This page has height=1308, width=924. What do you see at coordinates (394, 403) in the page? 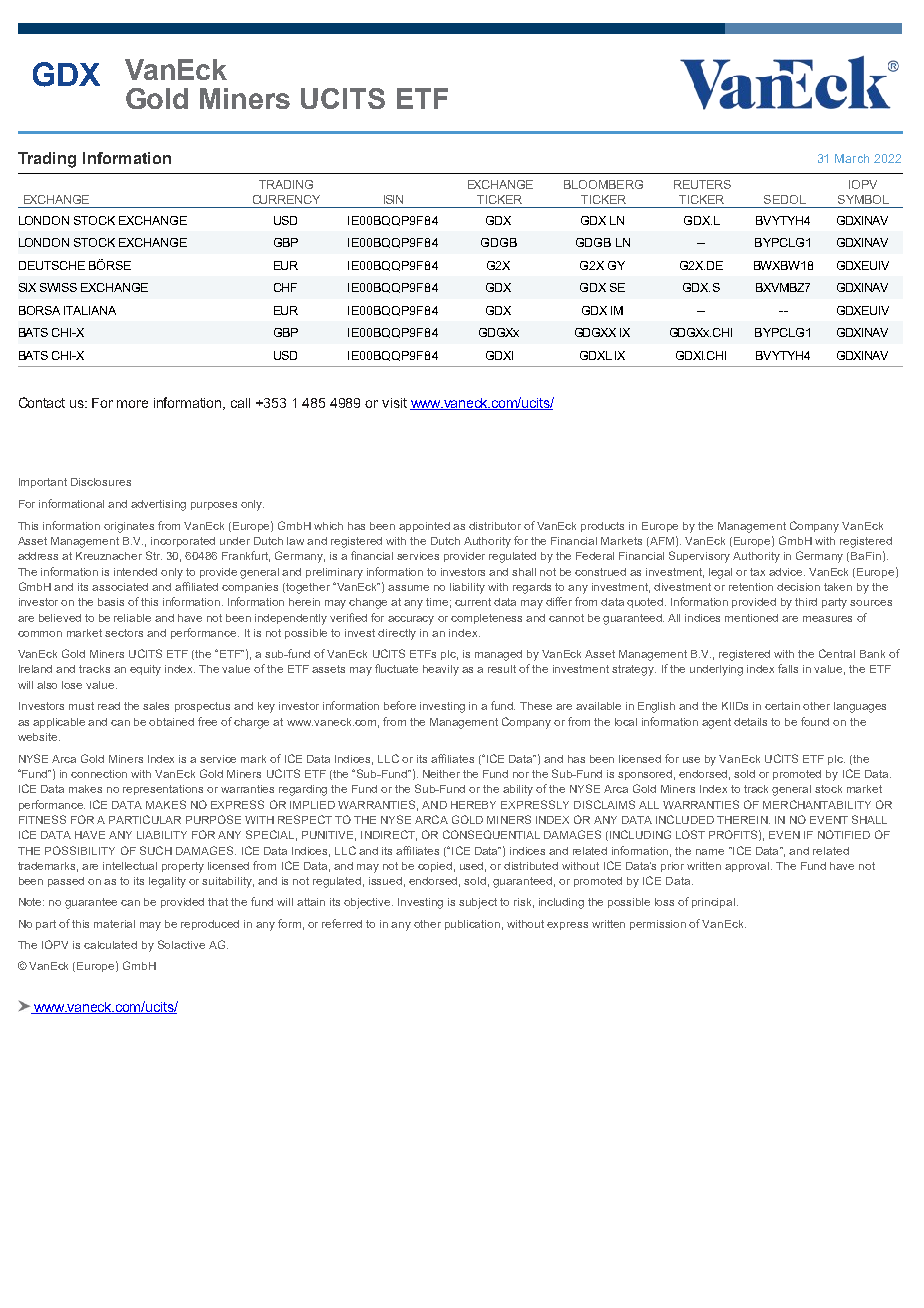
I see `visit` at bounding box center [394, 403].
